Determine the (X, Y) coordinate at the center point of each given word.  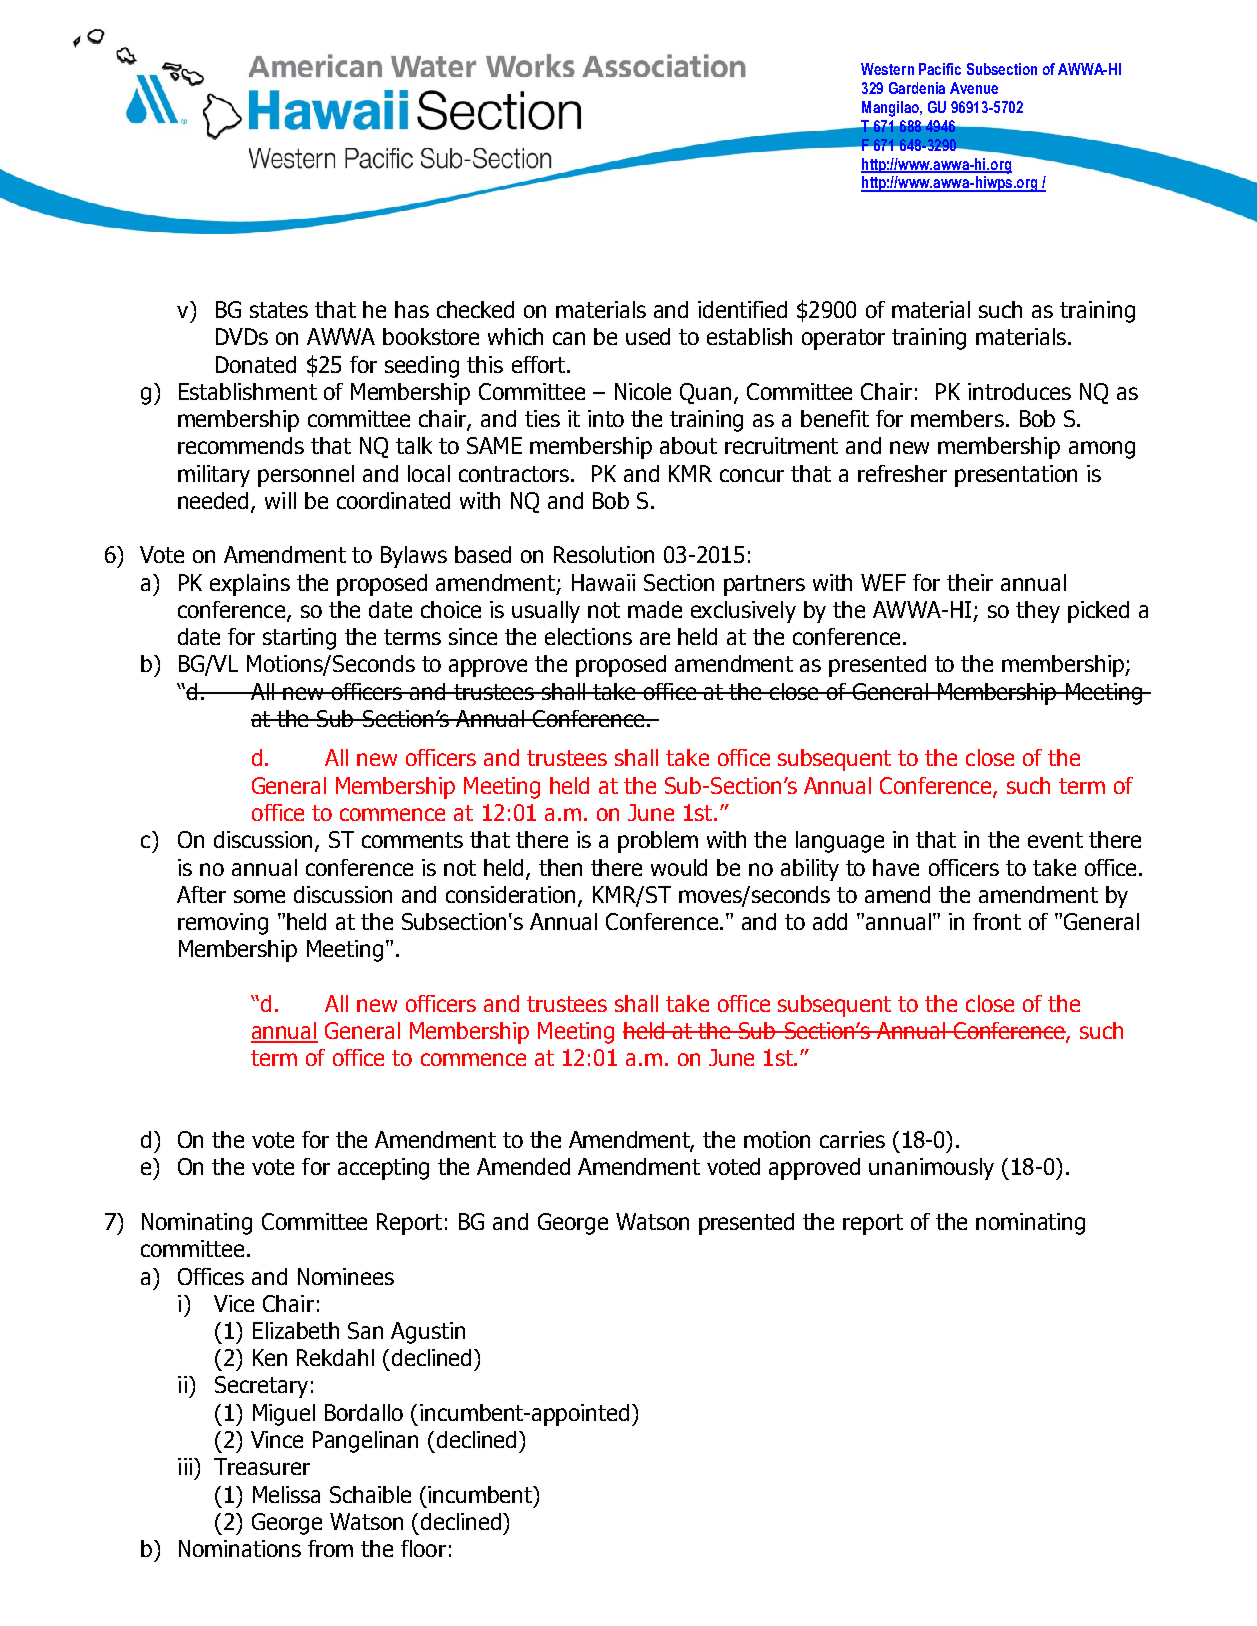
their (970, 582)
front (997, 921)
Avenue (974, 88)
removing (223, 924)
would (679, 867)
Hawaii (603, 582)
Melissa (286, 1494)
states (279, 310)
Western (887, 69)
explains (250, 585)
